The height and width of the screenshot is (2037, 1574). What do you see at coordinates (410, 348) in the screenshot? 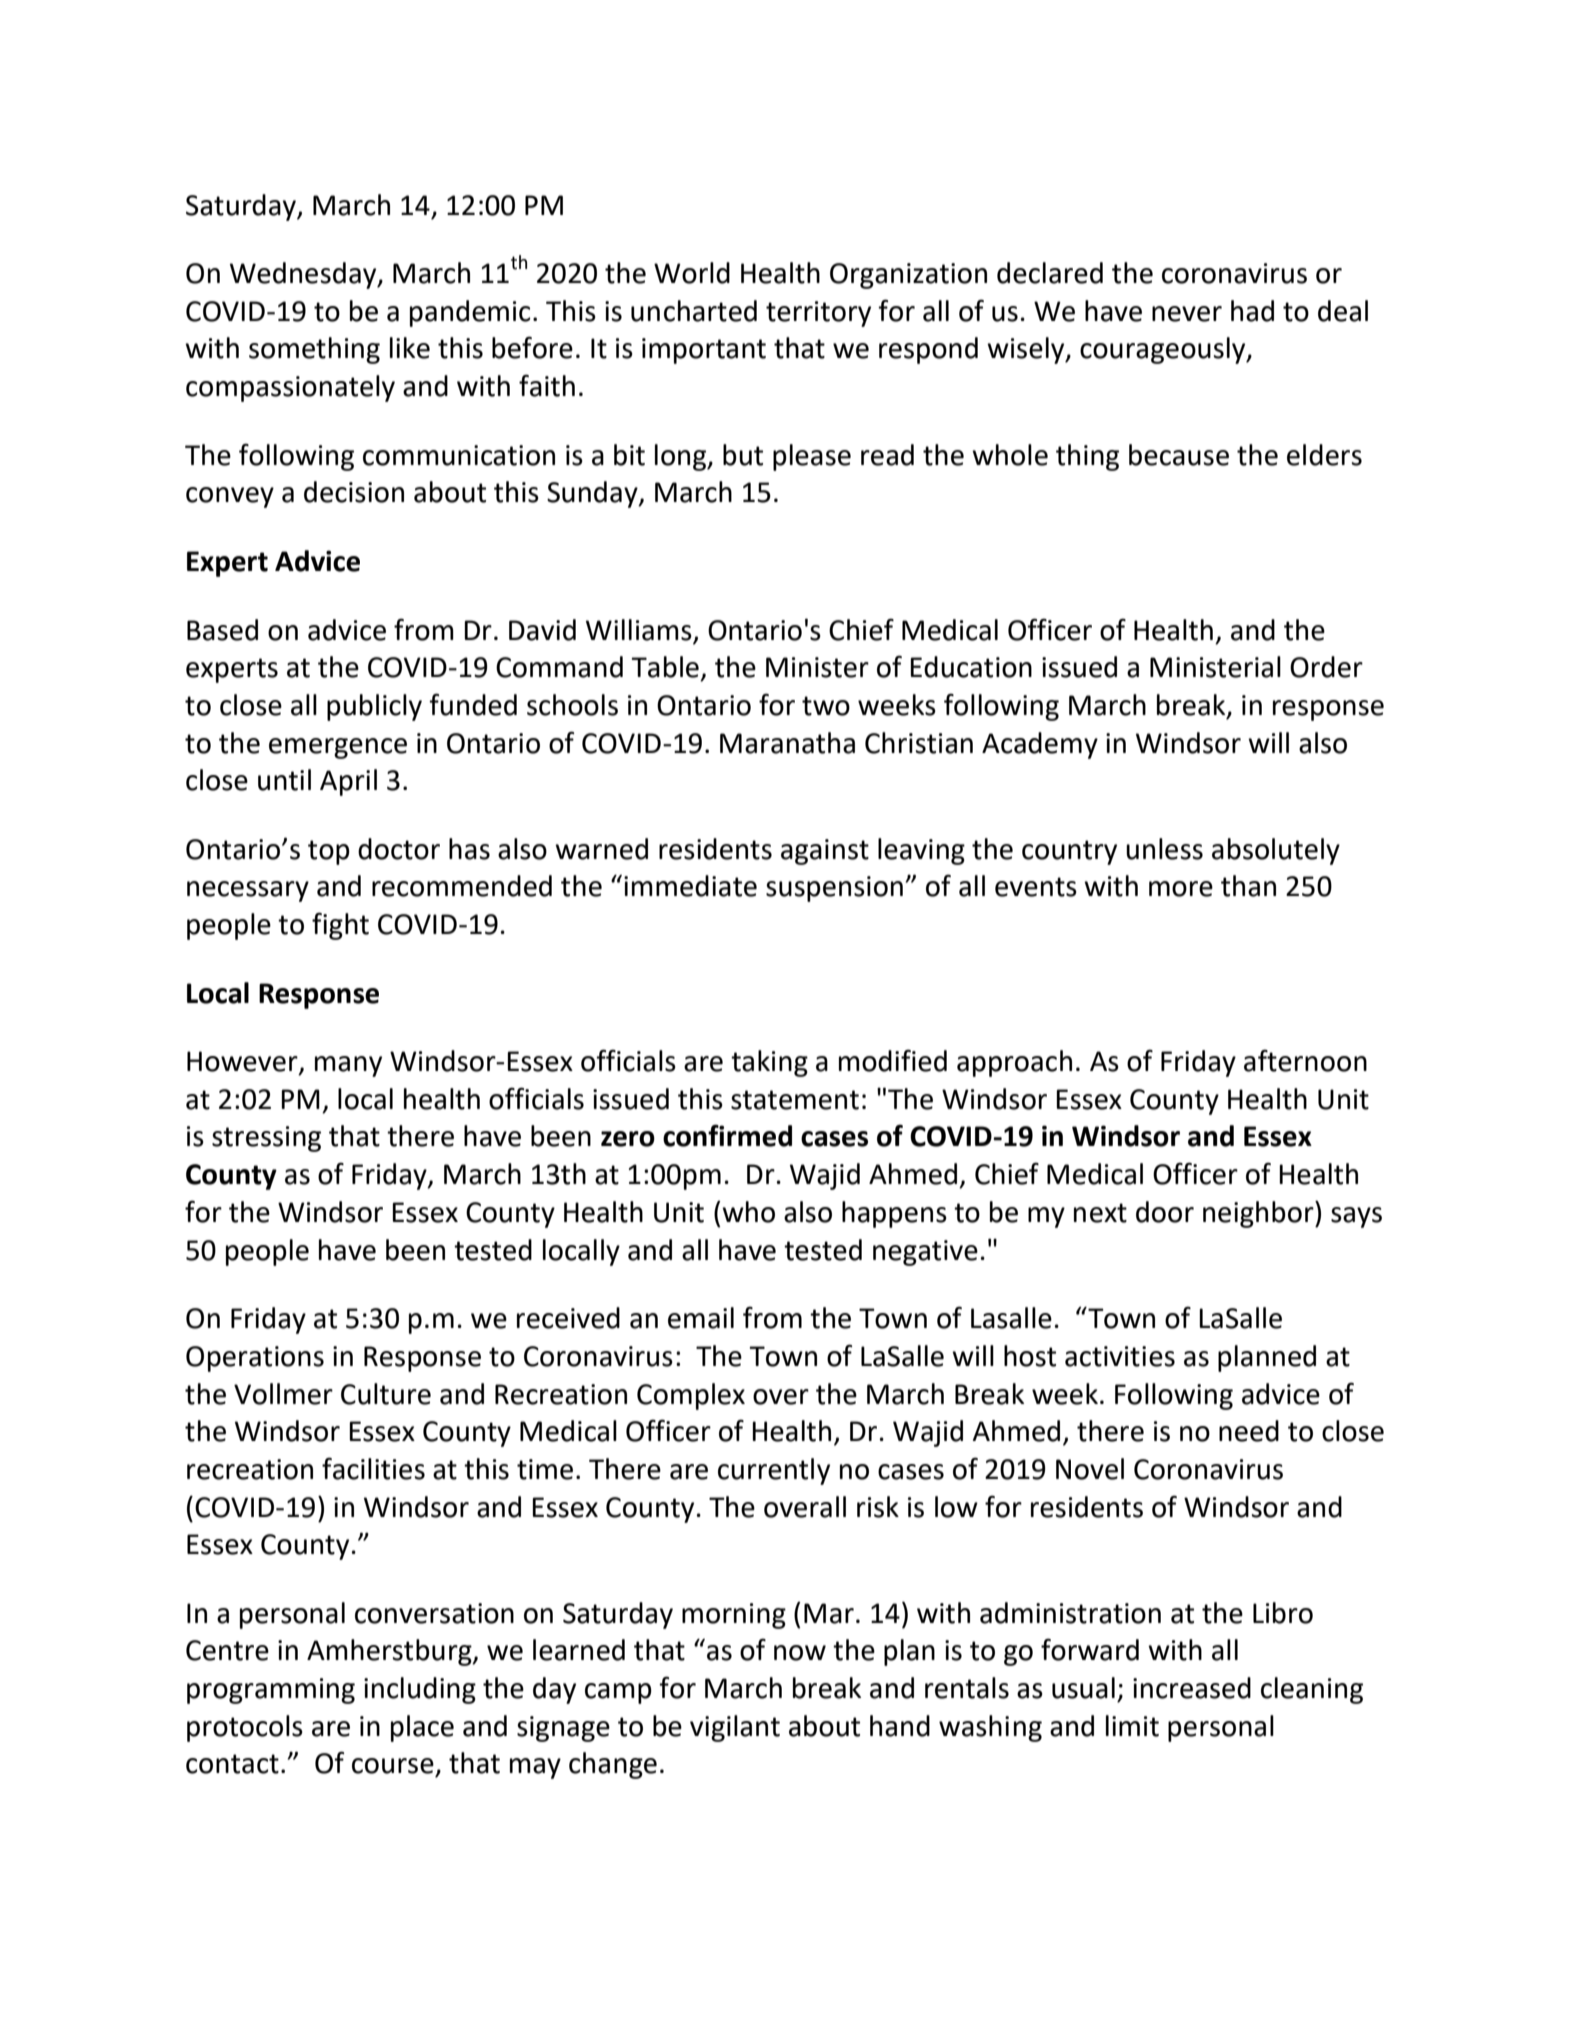
I see `like` at bounding box center [410, 348].
